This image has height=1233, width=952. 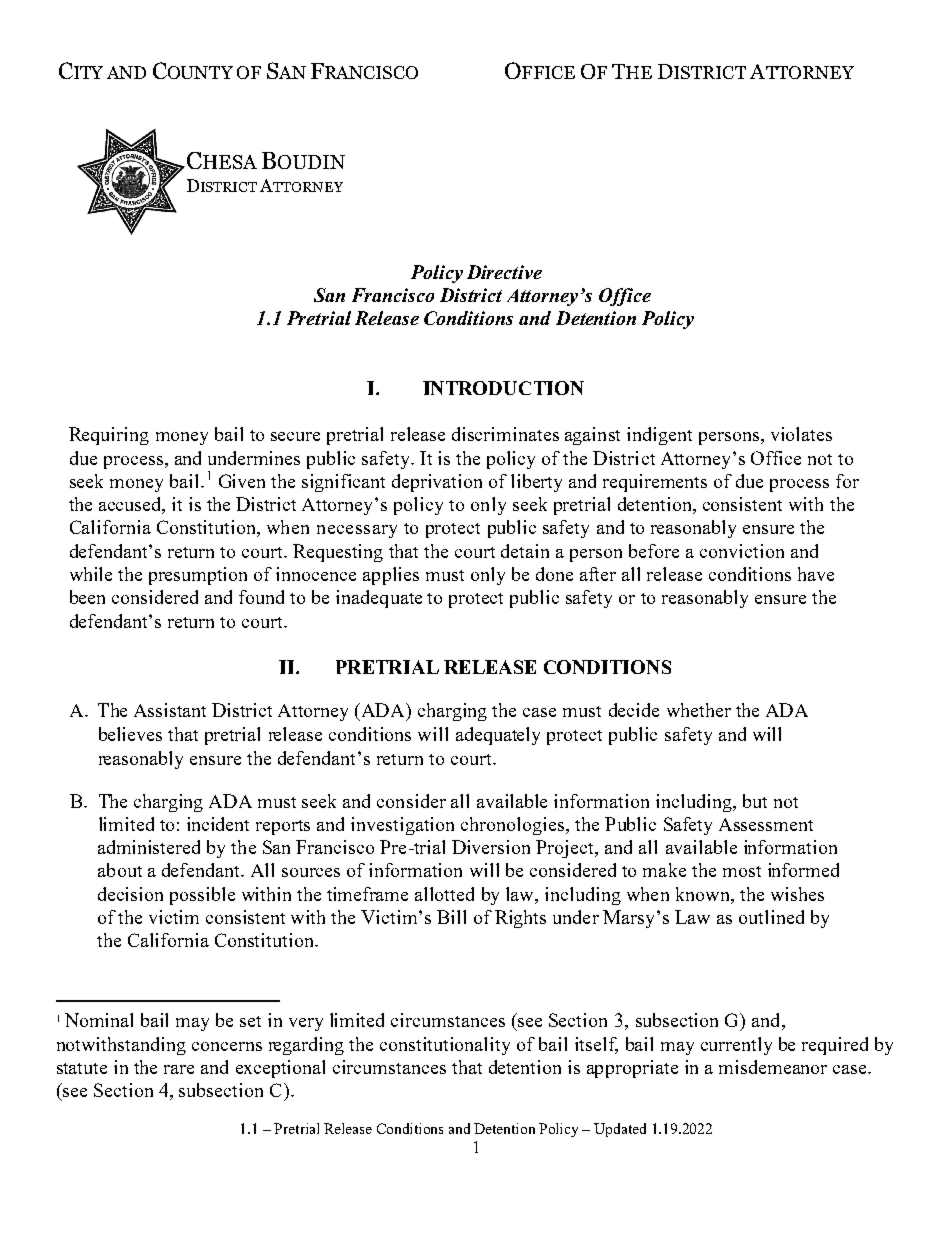 I want to click on Updated, so click(x=620, y=1130).
